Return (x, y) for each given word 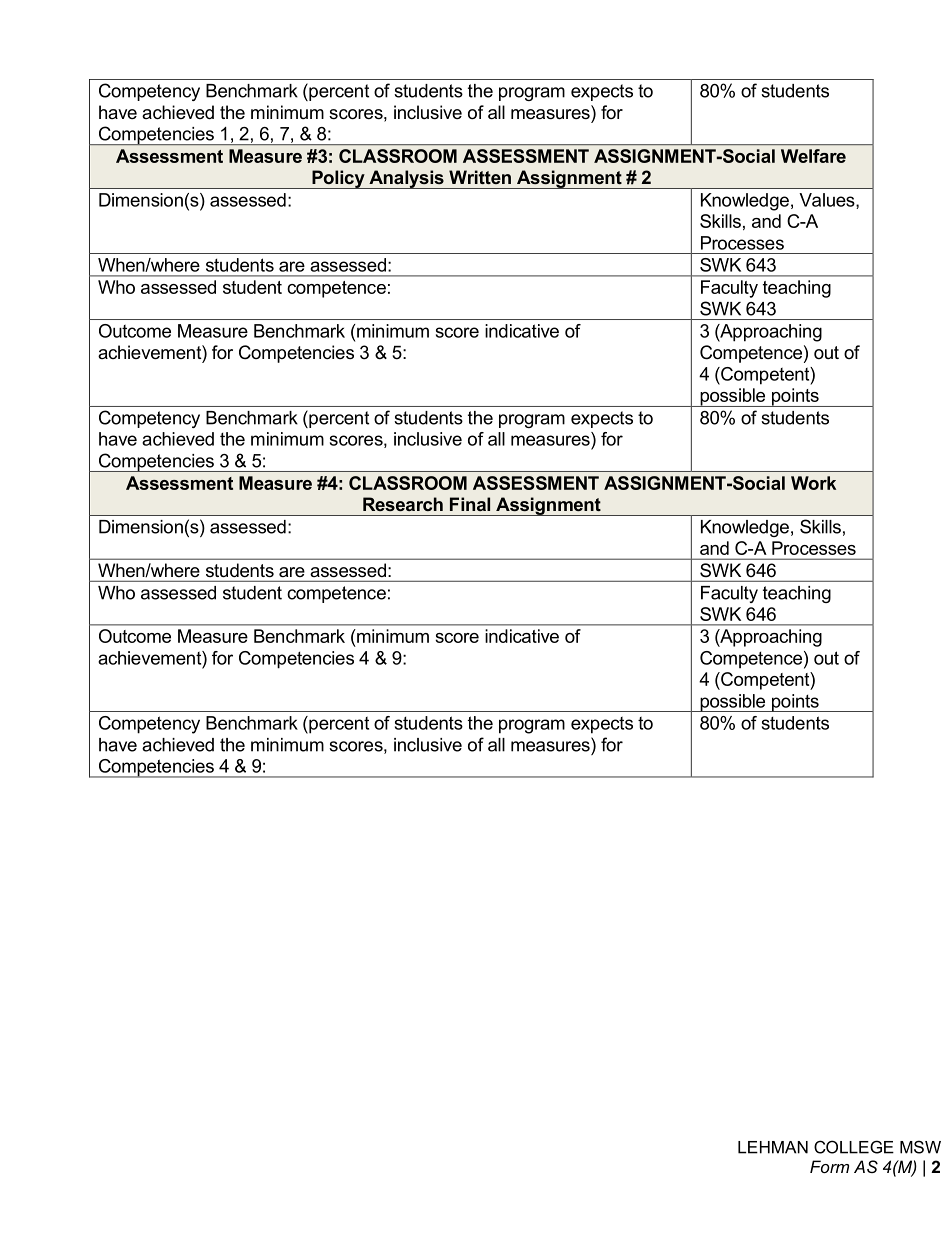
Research (403, 504)
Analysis (406, 179)
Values (828, 201)
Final (470, 504)
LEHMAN (773, 1147)
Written (480, 177)
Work (813, 483)
